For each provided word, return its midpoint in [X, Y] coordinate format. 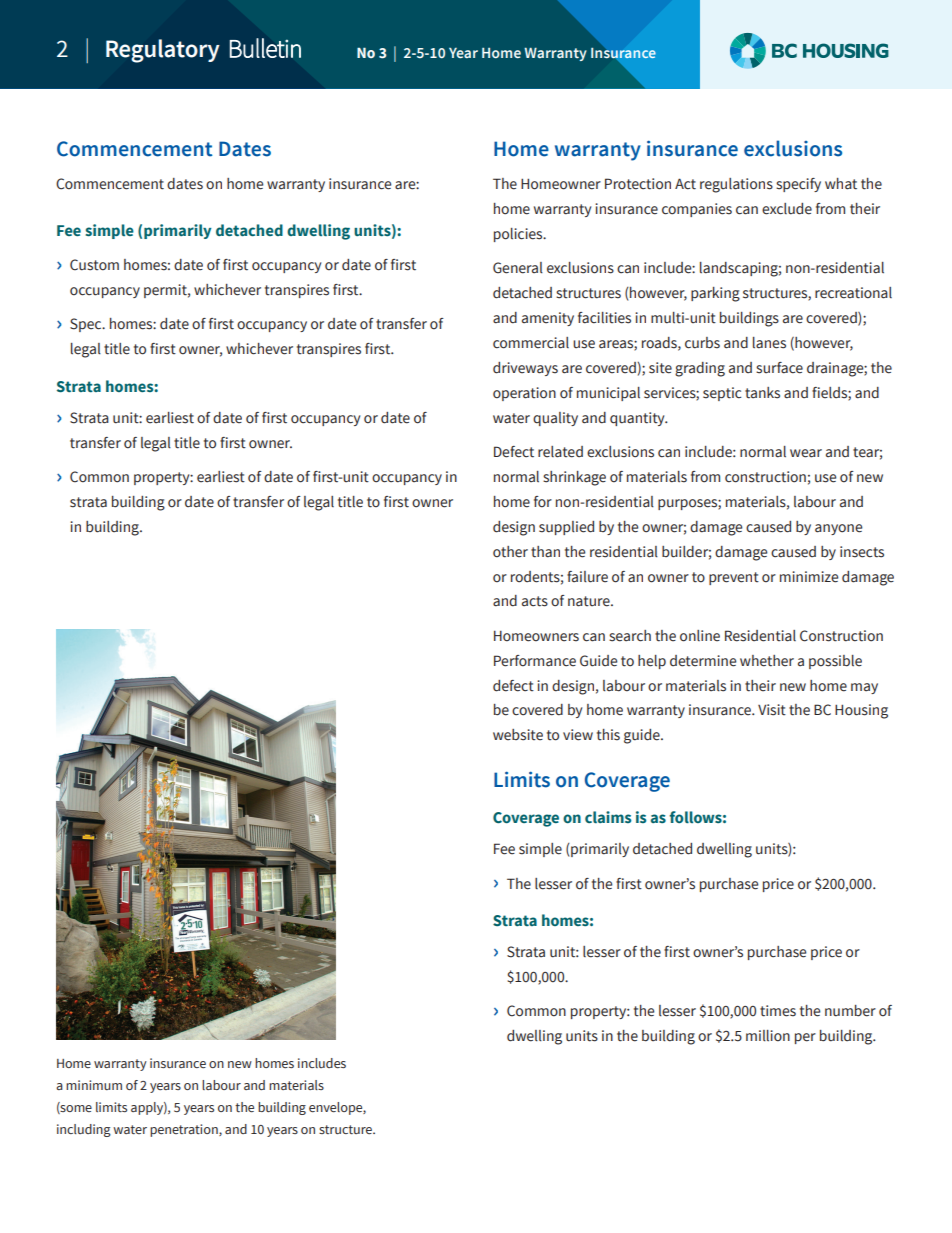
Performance [535, 661]
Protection [638, 184]
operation [524, 394]
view [578, 735]
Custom [94, 265]
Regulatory [163, 51]
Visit [772, 710]
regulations [736, 185]
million [768, 1036]
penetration [185, 1130]
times [778, 1011]
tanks [762, 393]
